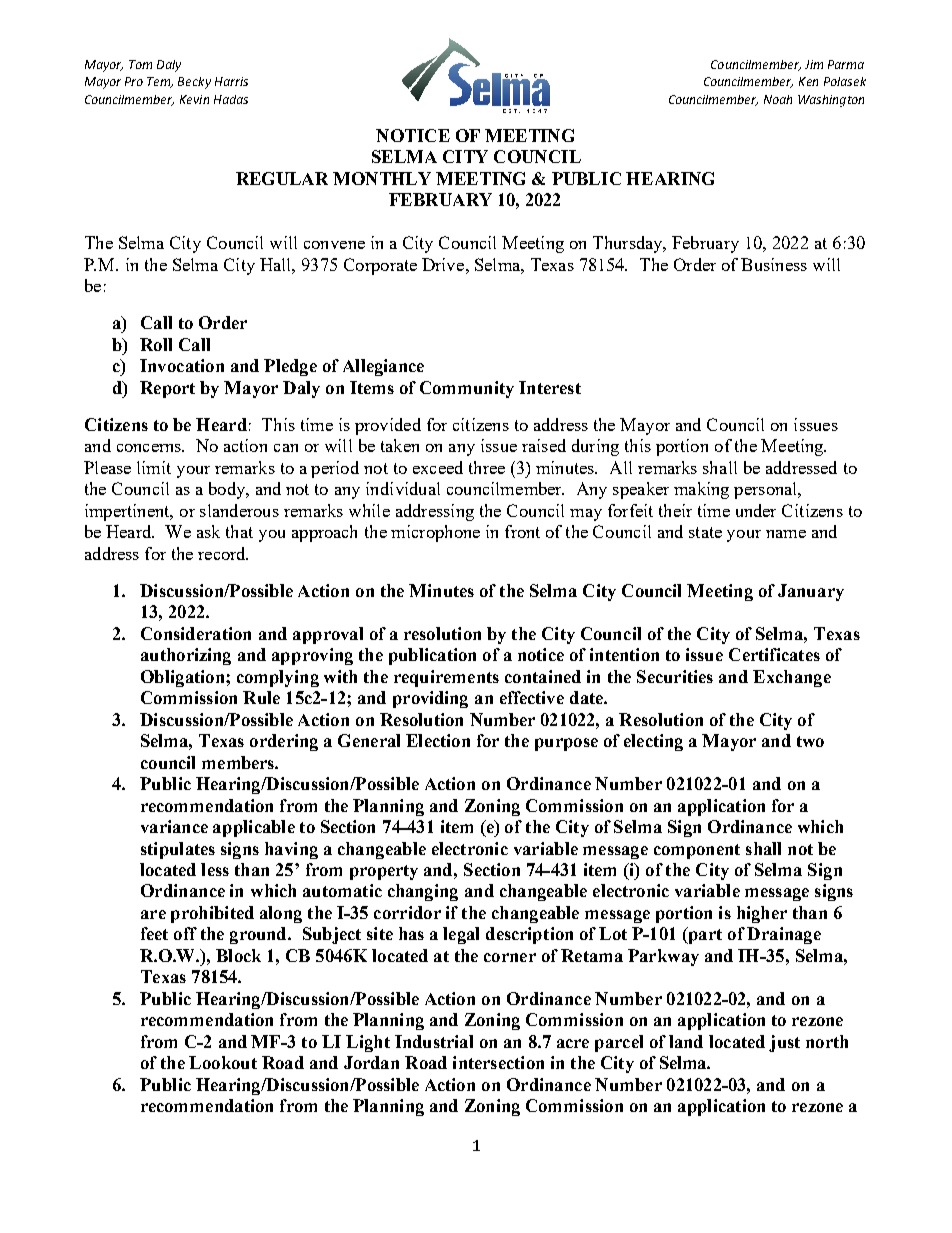 Image resolution: width=952 pixels, height=1233 pixels. Describe the element at coordinates (382, 178) in the image. I see `MONTHLY` at that location.
